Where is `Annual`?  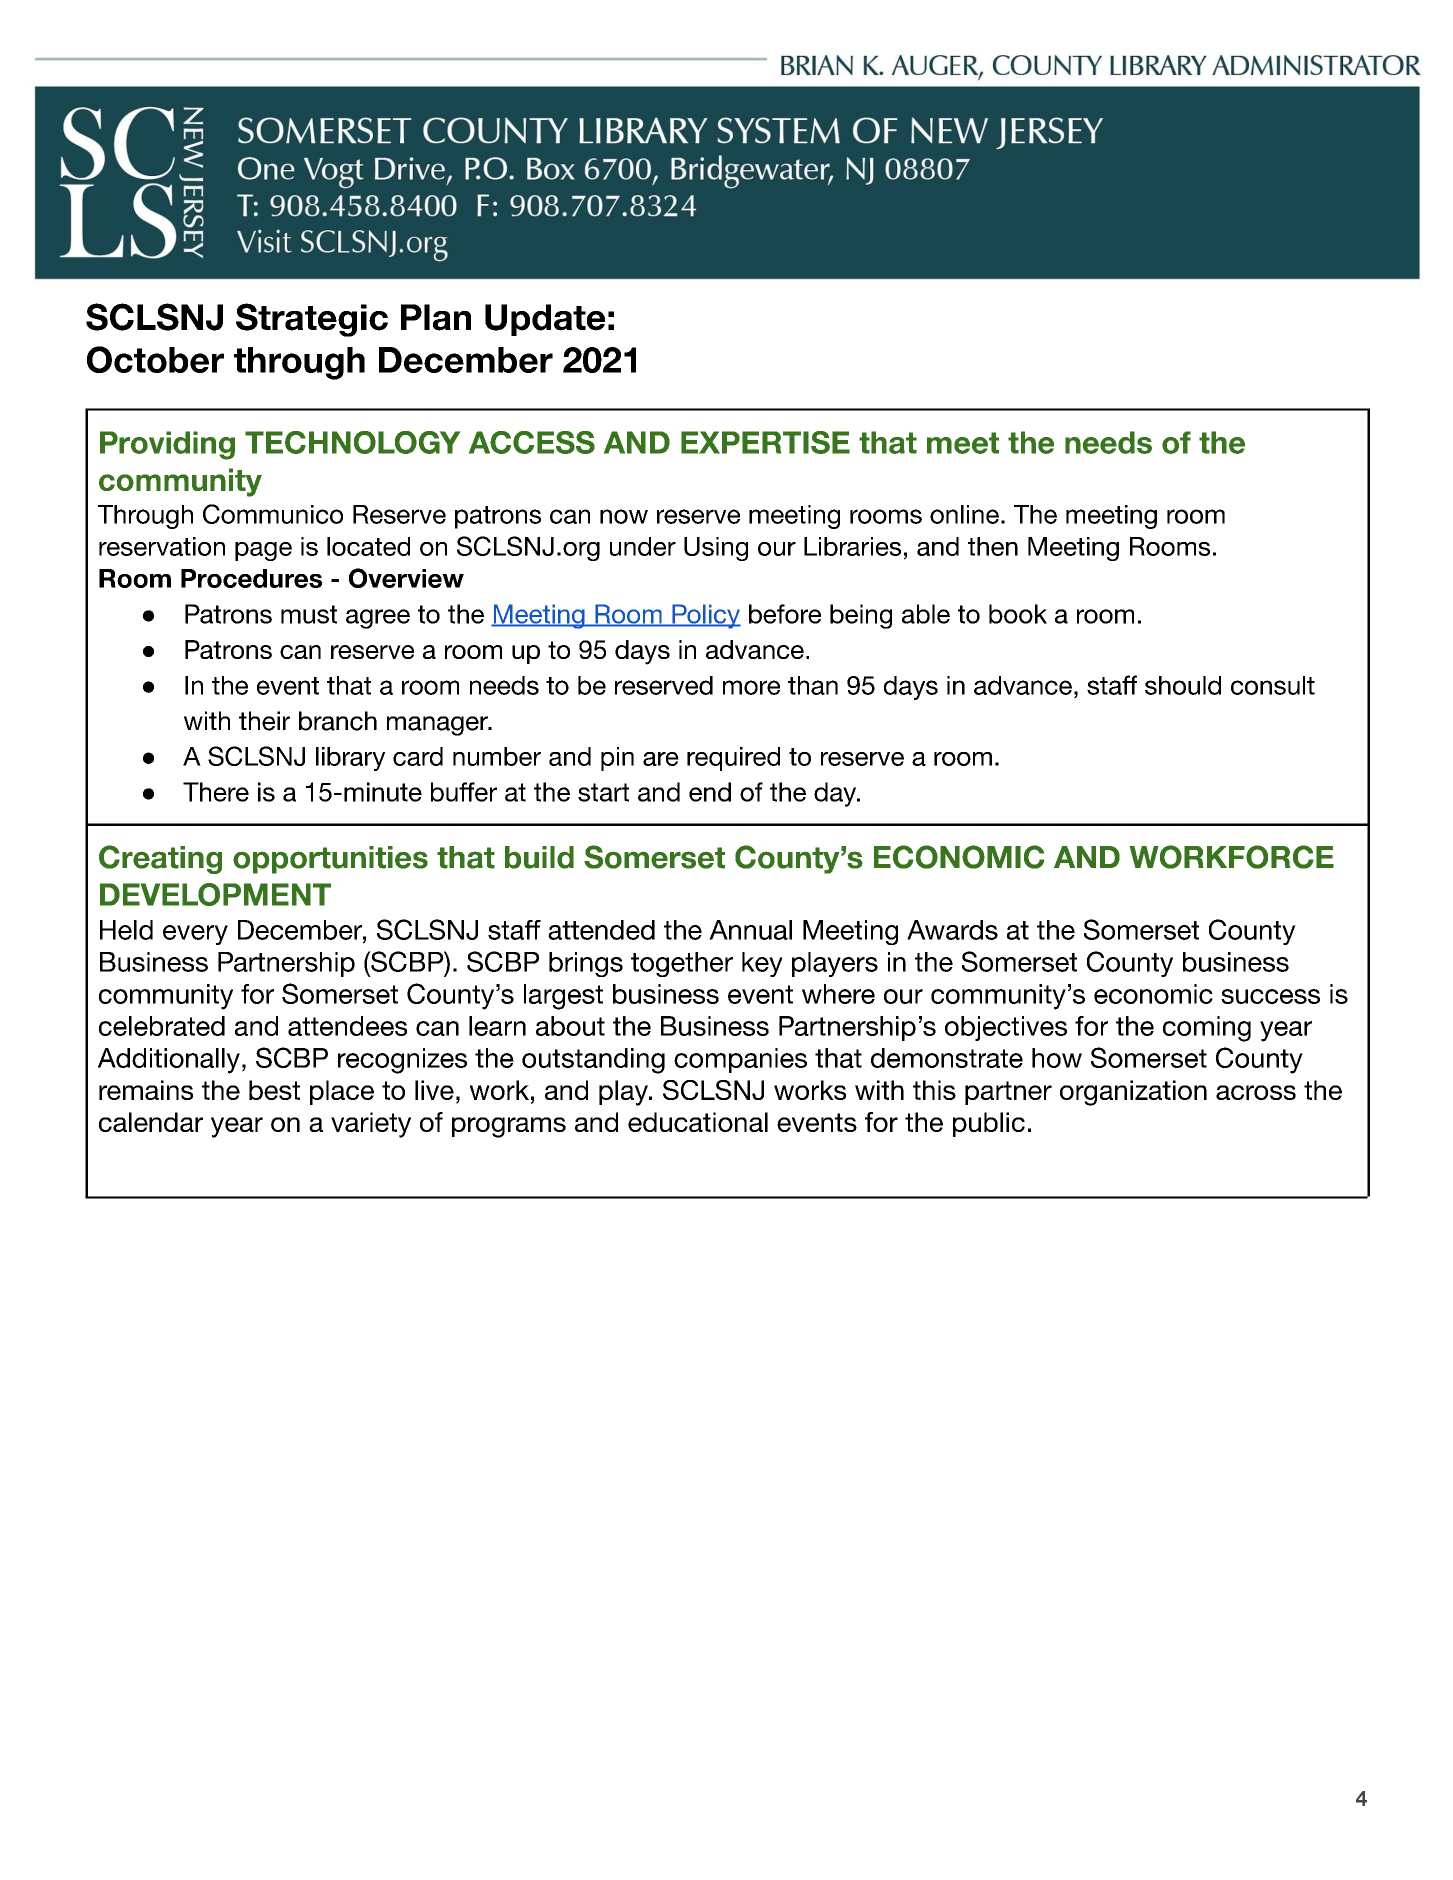
Annual is located at coordinates (750, 930).
